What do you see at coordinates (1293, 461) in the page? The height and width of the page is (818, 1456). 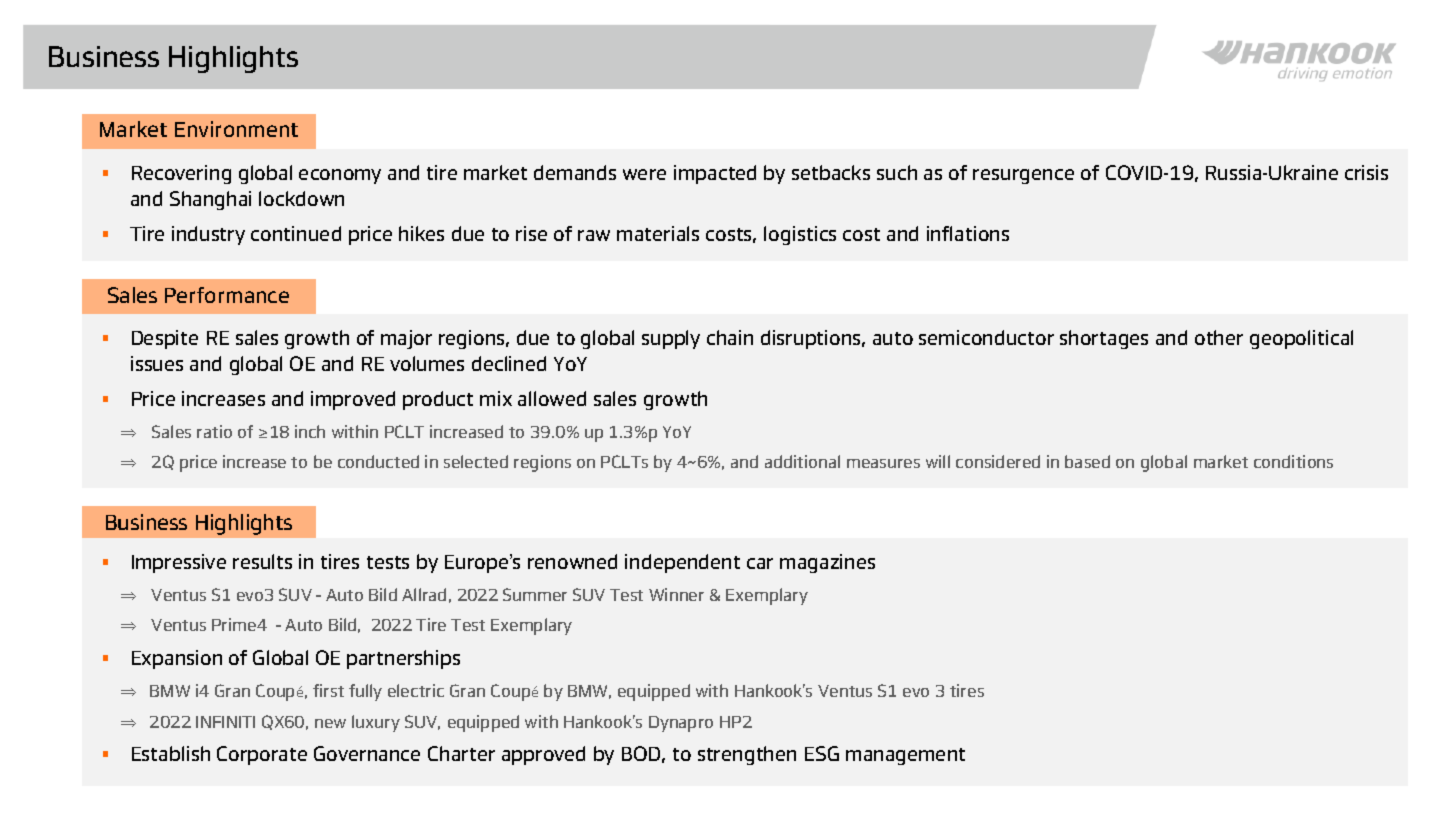 I see `conditions` at bounding box center [1293, 461].
